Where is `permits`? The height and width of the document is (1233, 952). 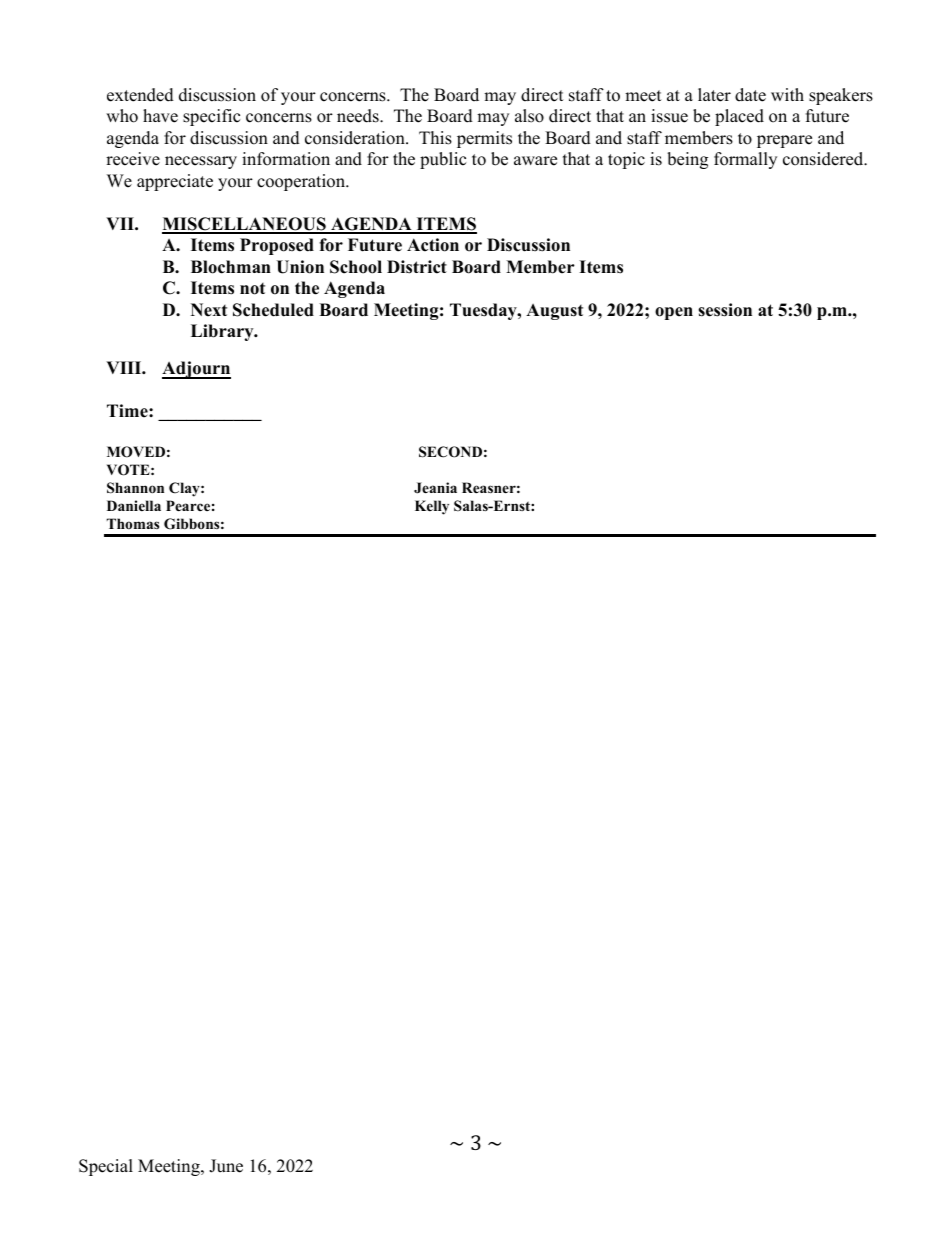 permits is located at coordinates (484, 139).
